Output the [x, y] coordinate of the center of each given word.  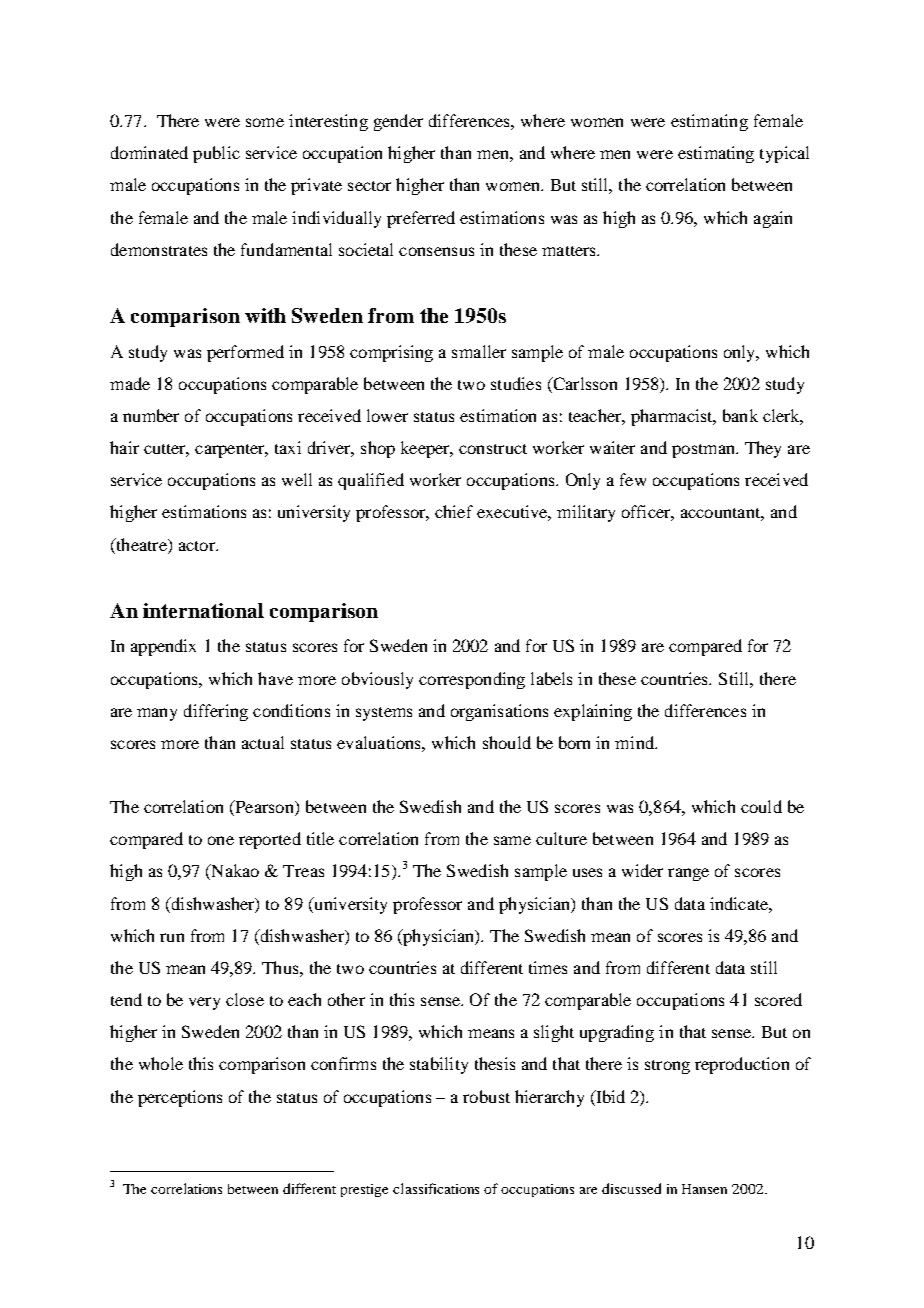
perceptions [180, 1098]
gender [398, 122]
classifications [436, 1188]
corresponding [472, 680]
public [216, 154]
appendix [163, 647]
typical [784, 154]
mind [636, 742]
